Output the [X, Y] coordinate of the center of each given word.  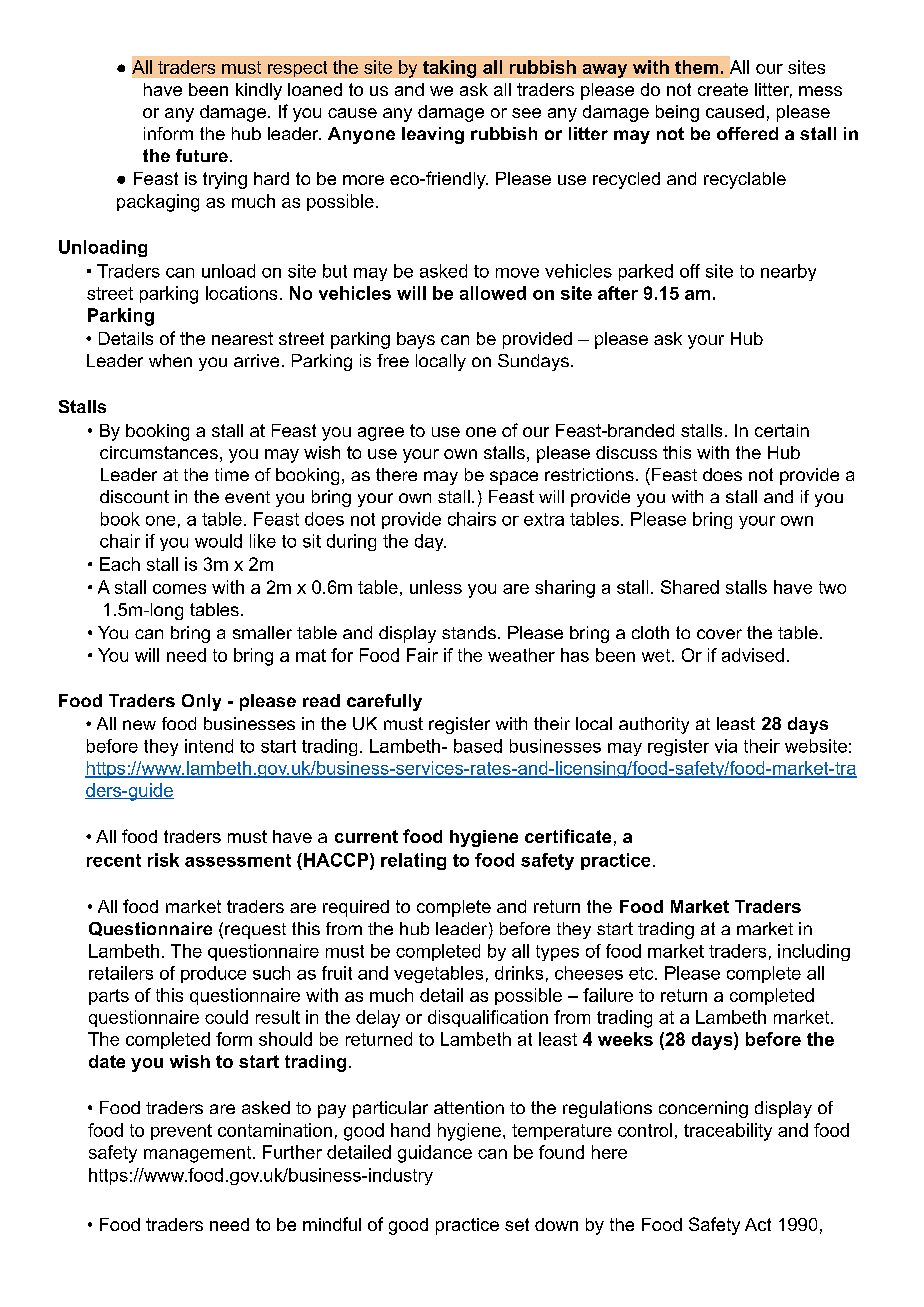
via [726, 746]
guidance [435, 1154]
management [199, 1154]
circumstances [159, 452]
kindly [259, 91]
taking [449, 69]
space [514, 478]
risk [163, 860]
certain [782, 430]
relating [413, 861]
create [723, 89]
